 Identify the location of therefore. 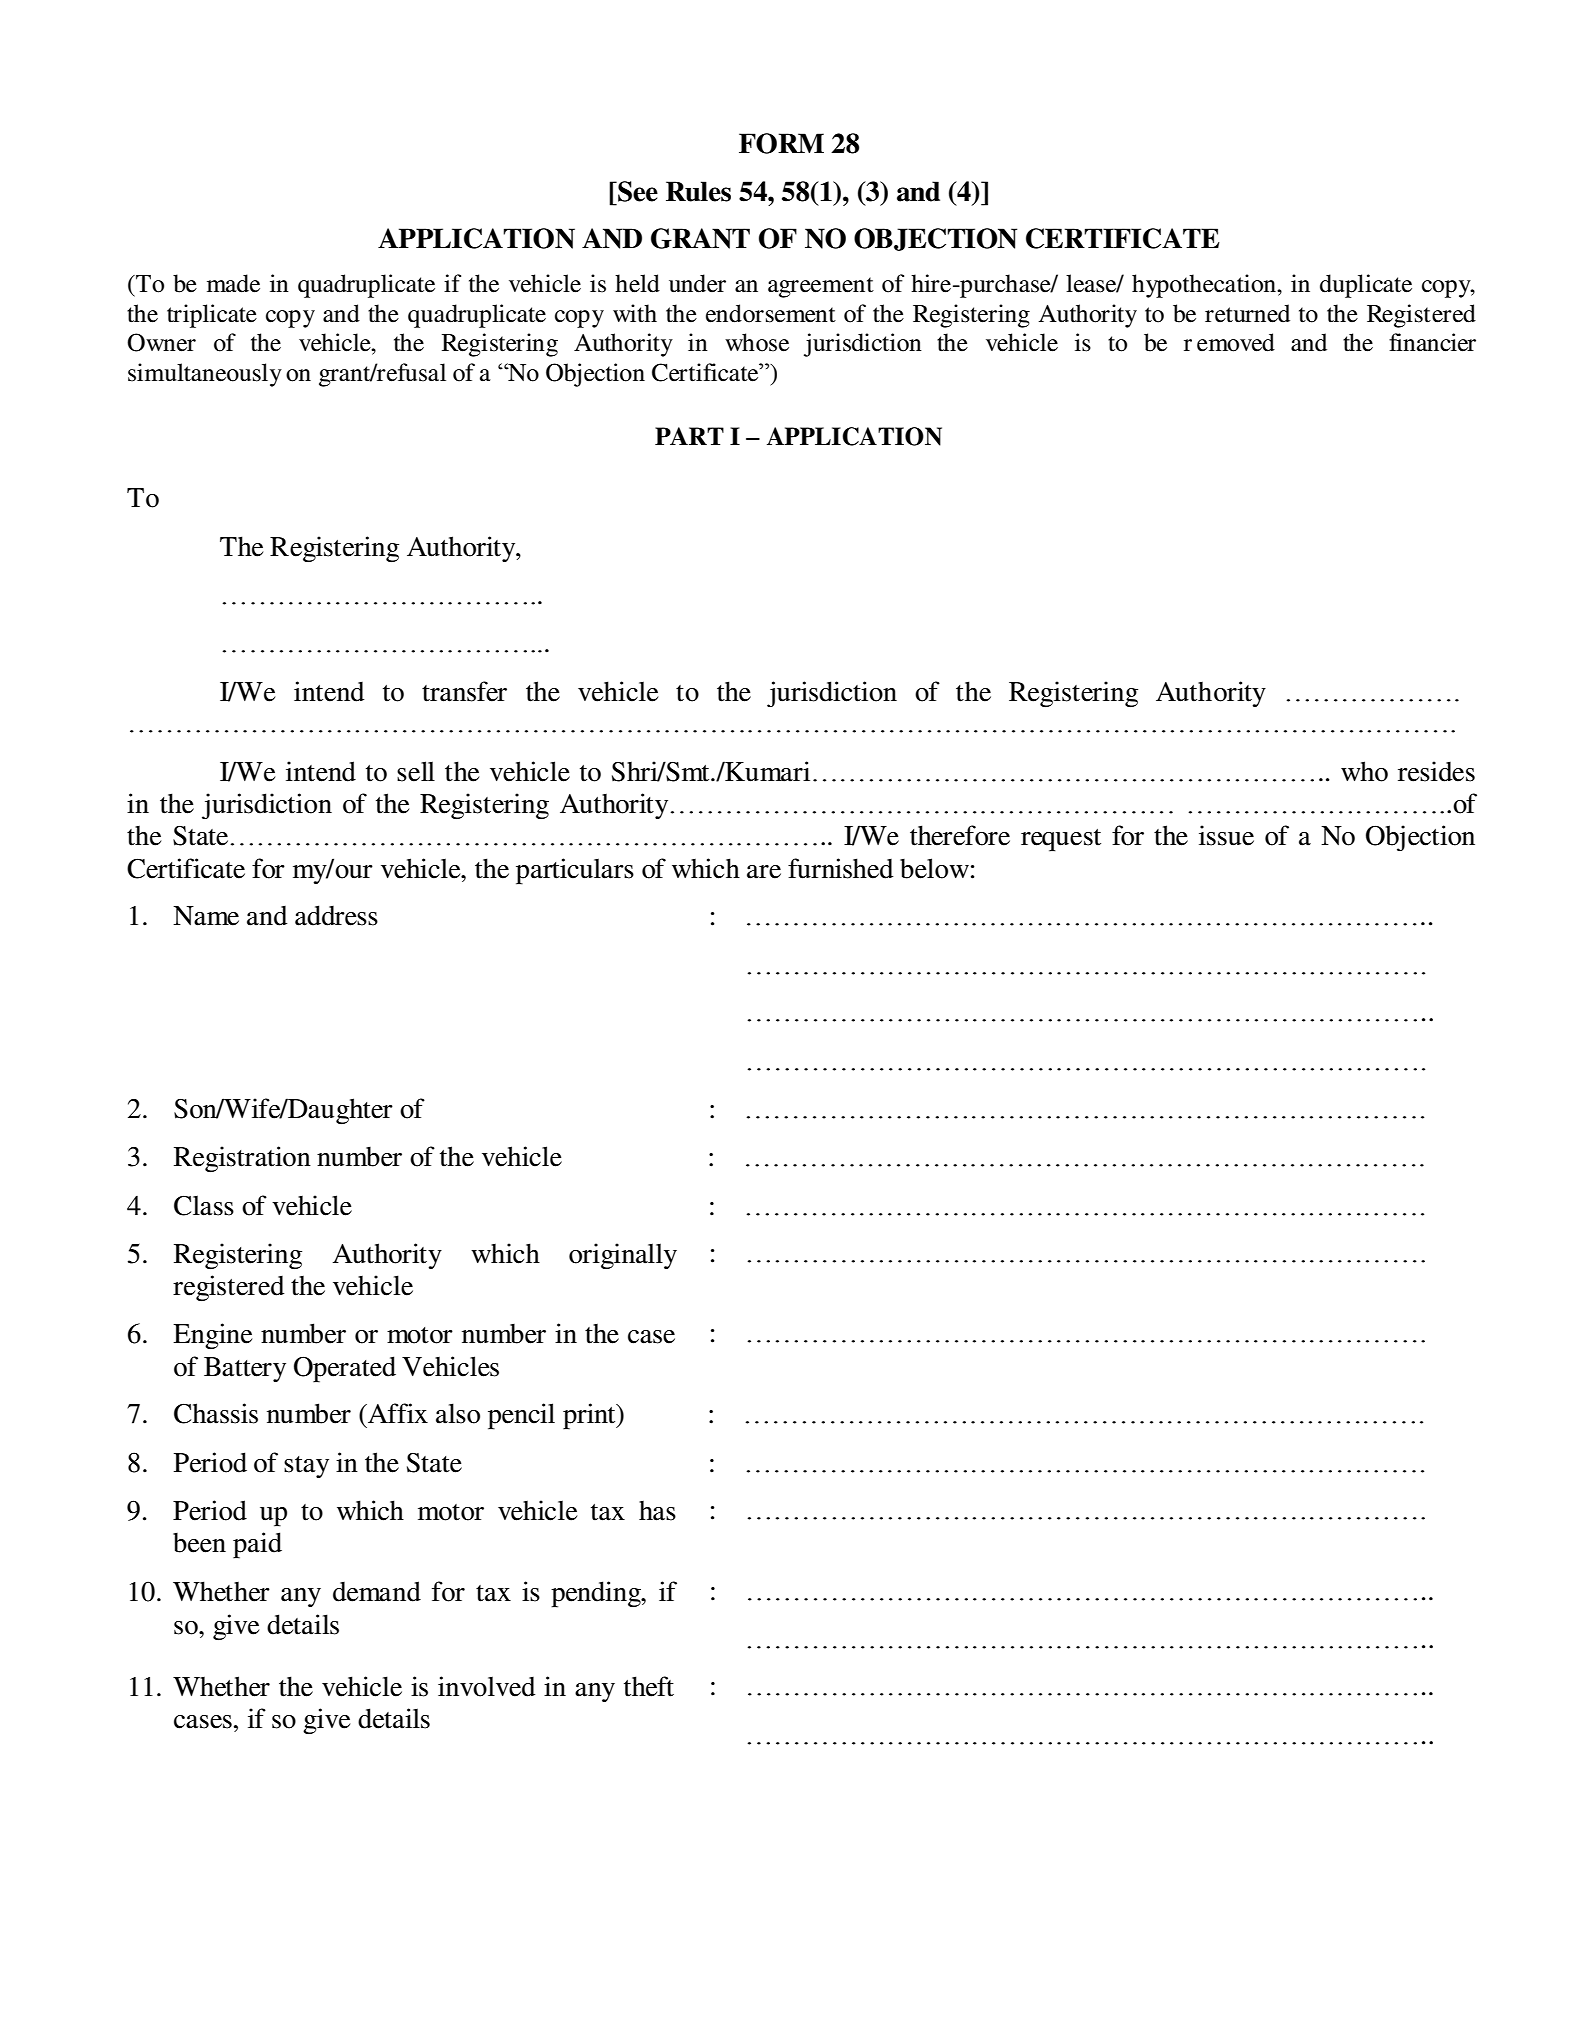
(960, 835).
